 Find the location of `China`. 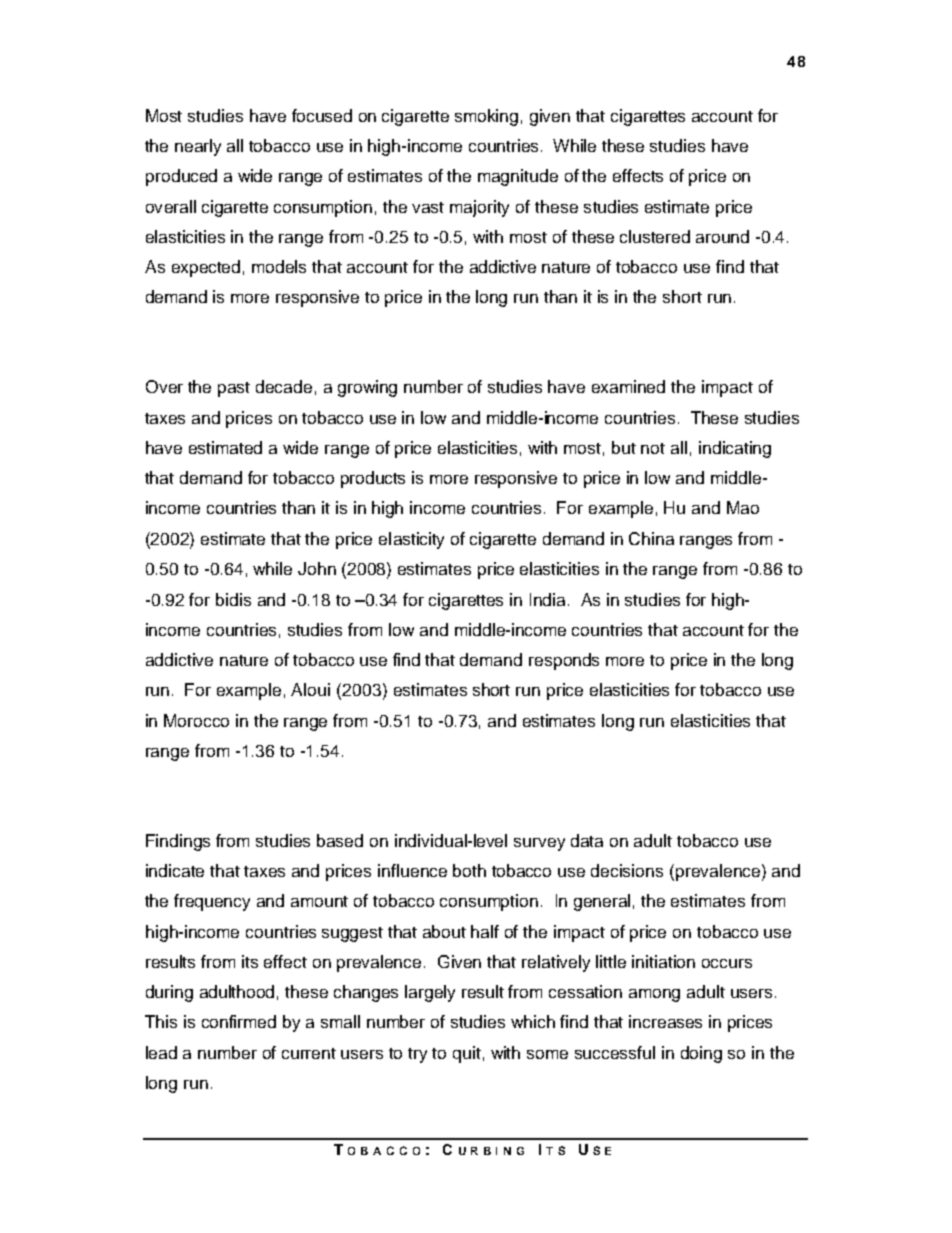

China is located at coordinates (651, 538).
